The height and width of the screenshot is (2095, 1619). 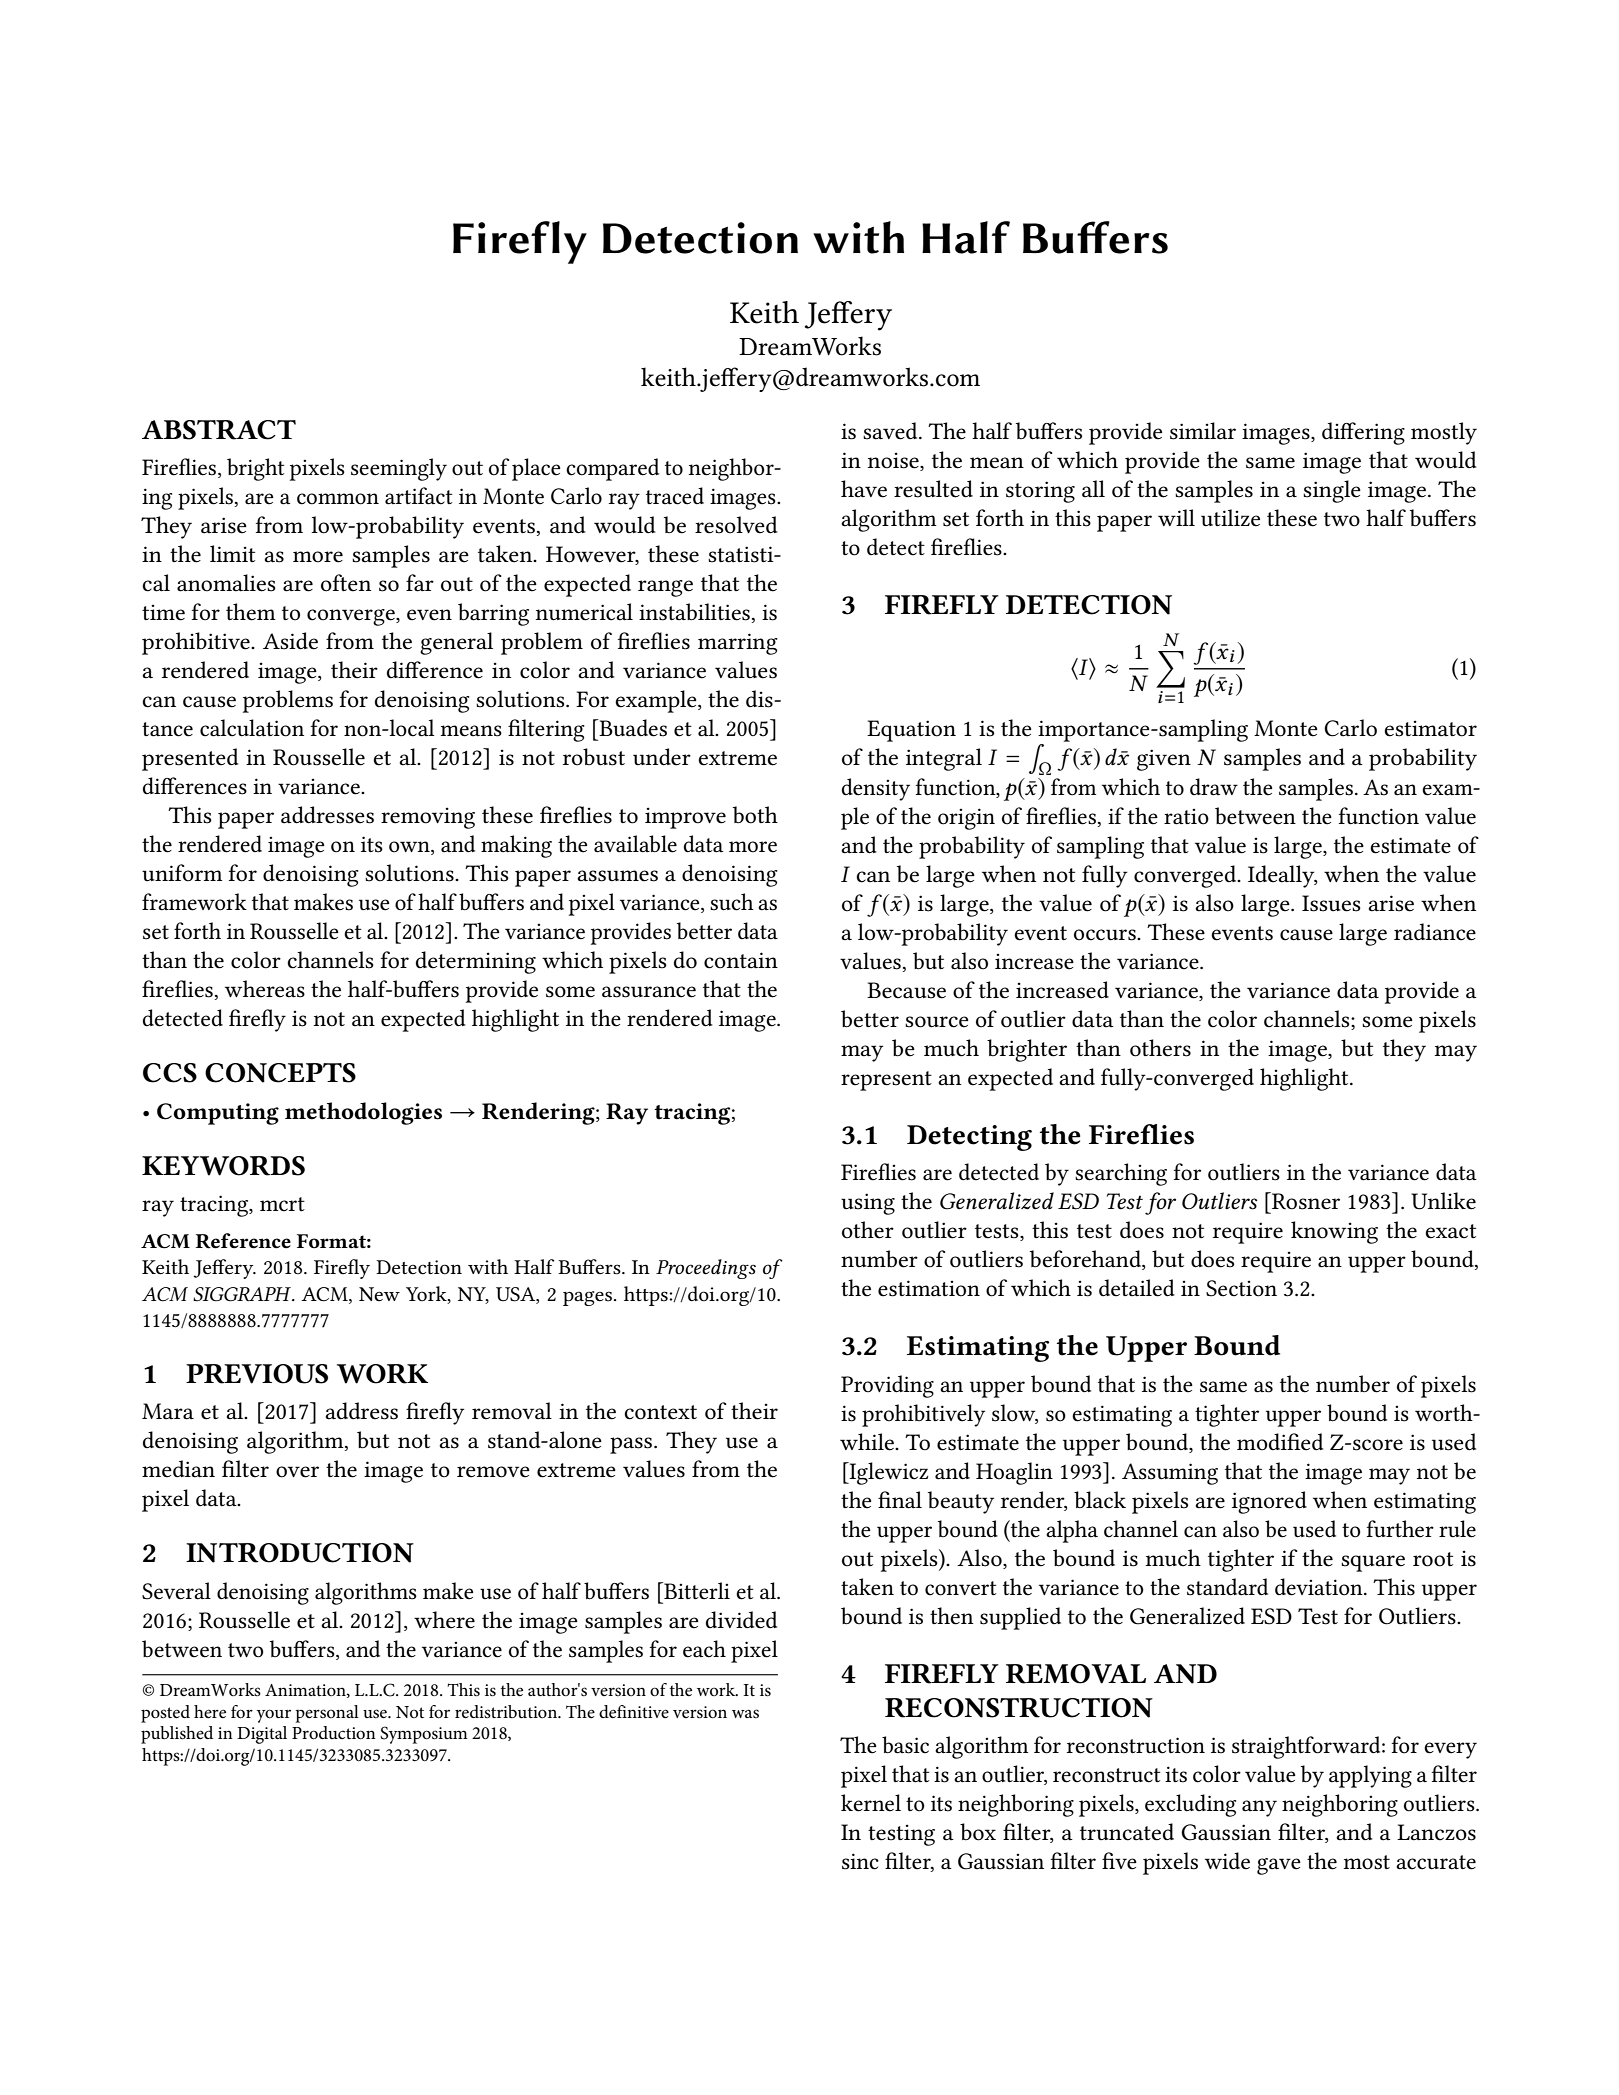 I want to click on single, so click(x=1332, y=491).
